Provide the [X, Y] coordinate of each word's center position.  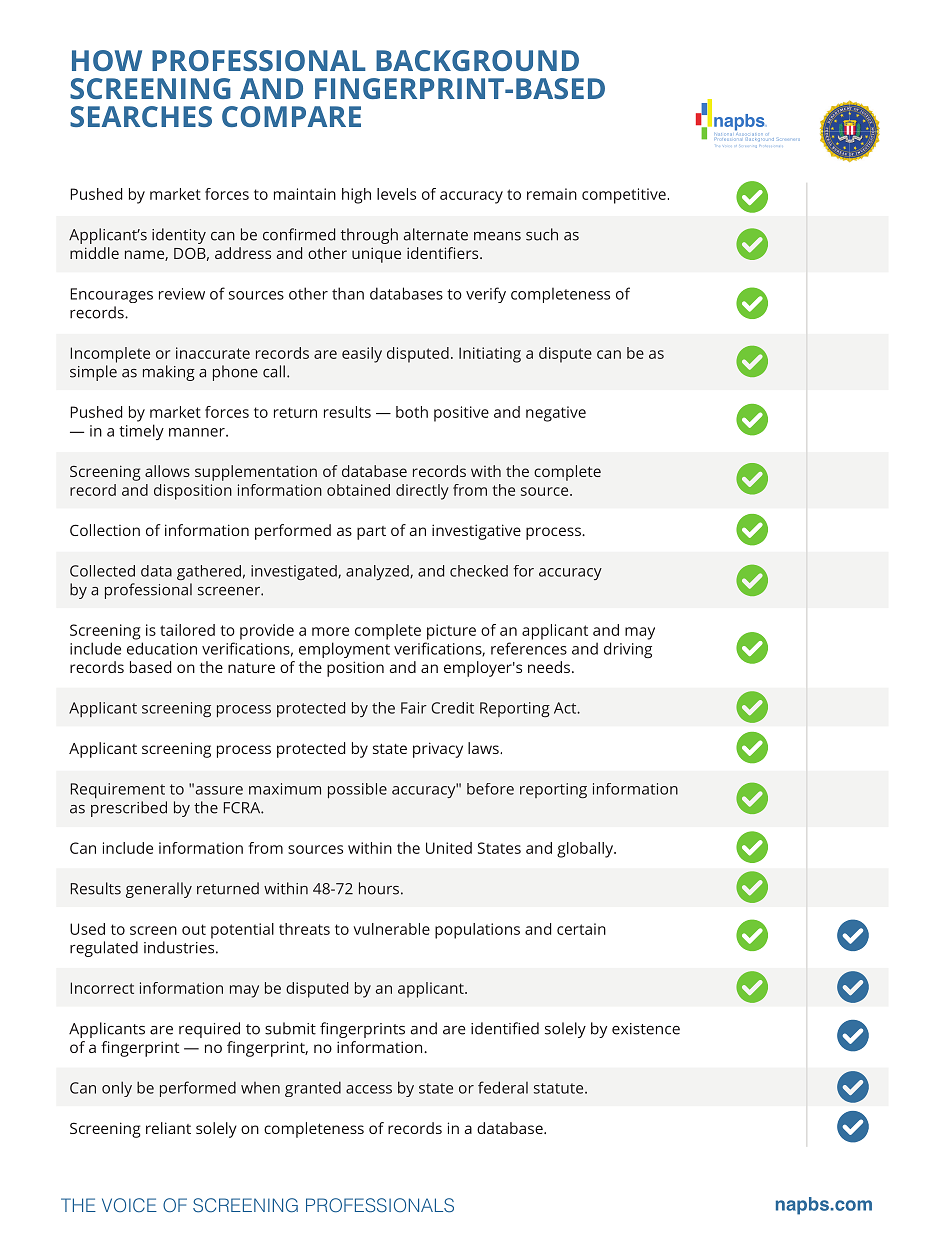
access [369, 1089]
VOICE [129, 1205]
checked [479, 571]
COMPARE [291, 116]
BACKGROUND [477, 60]
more [330, 631]
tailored [187, 630]
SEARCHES [141, 116]
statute [560, 1088]
